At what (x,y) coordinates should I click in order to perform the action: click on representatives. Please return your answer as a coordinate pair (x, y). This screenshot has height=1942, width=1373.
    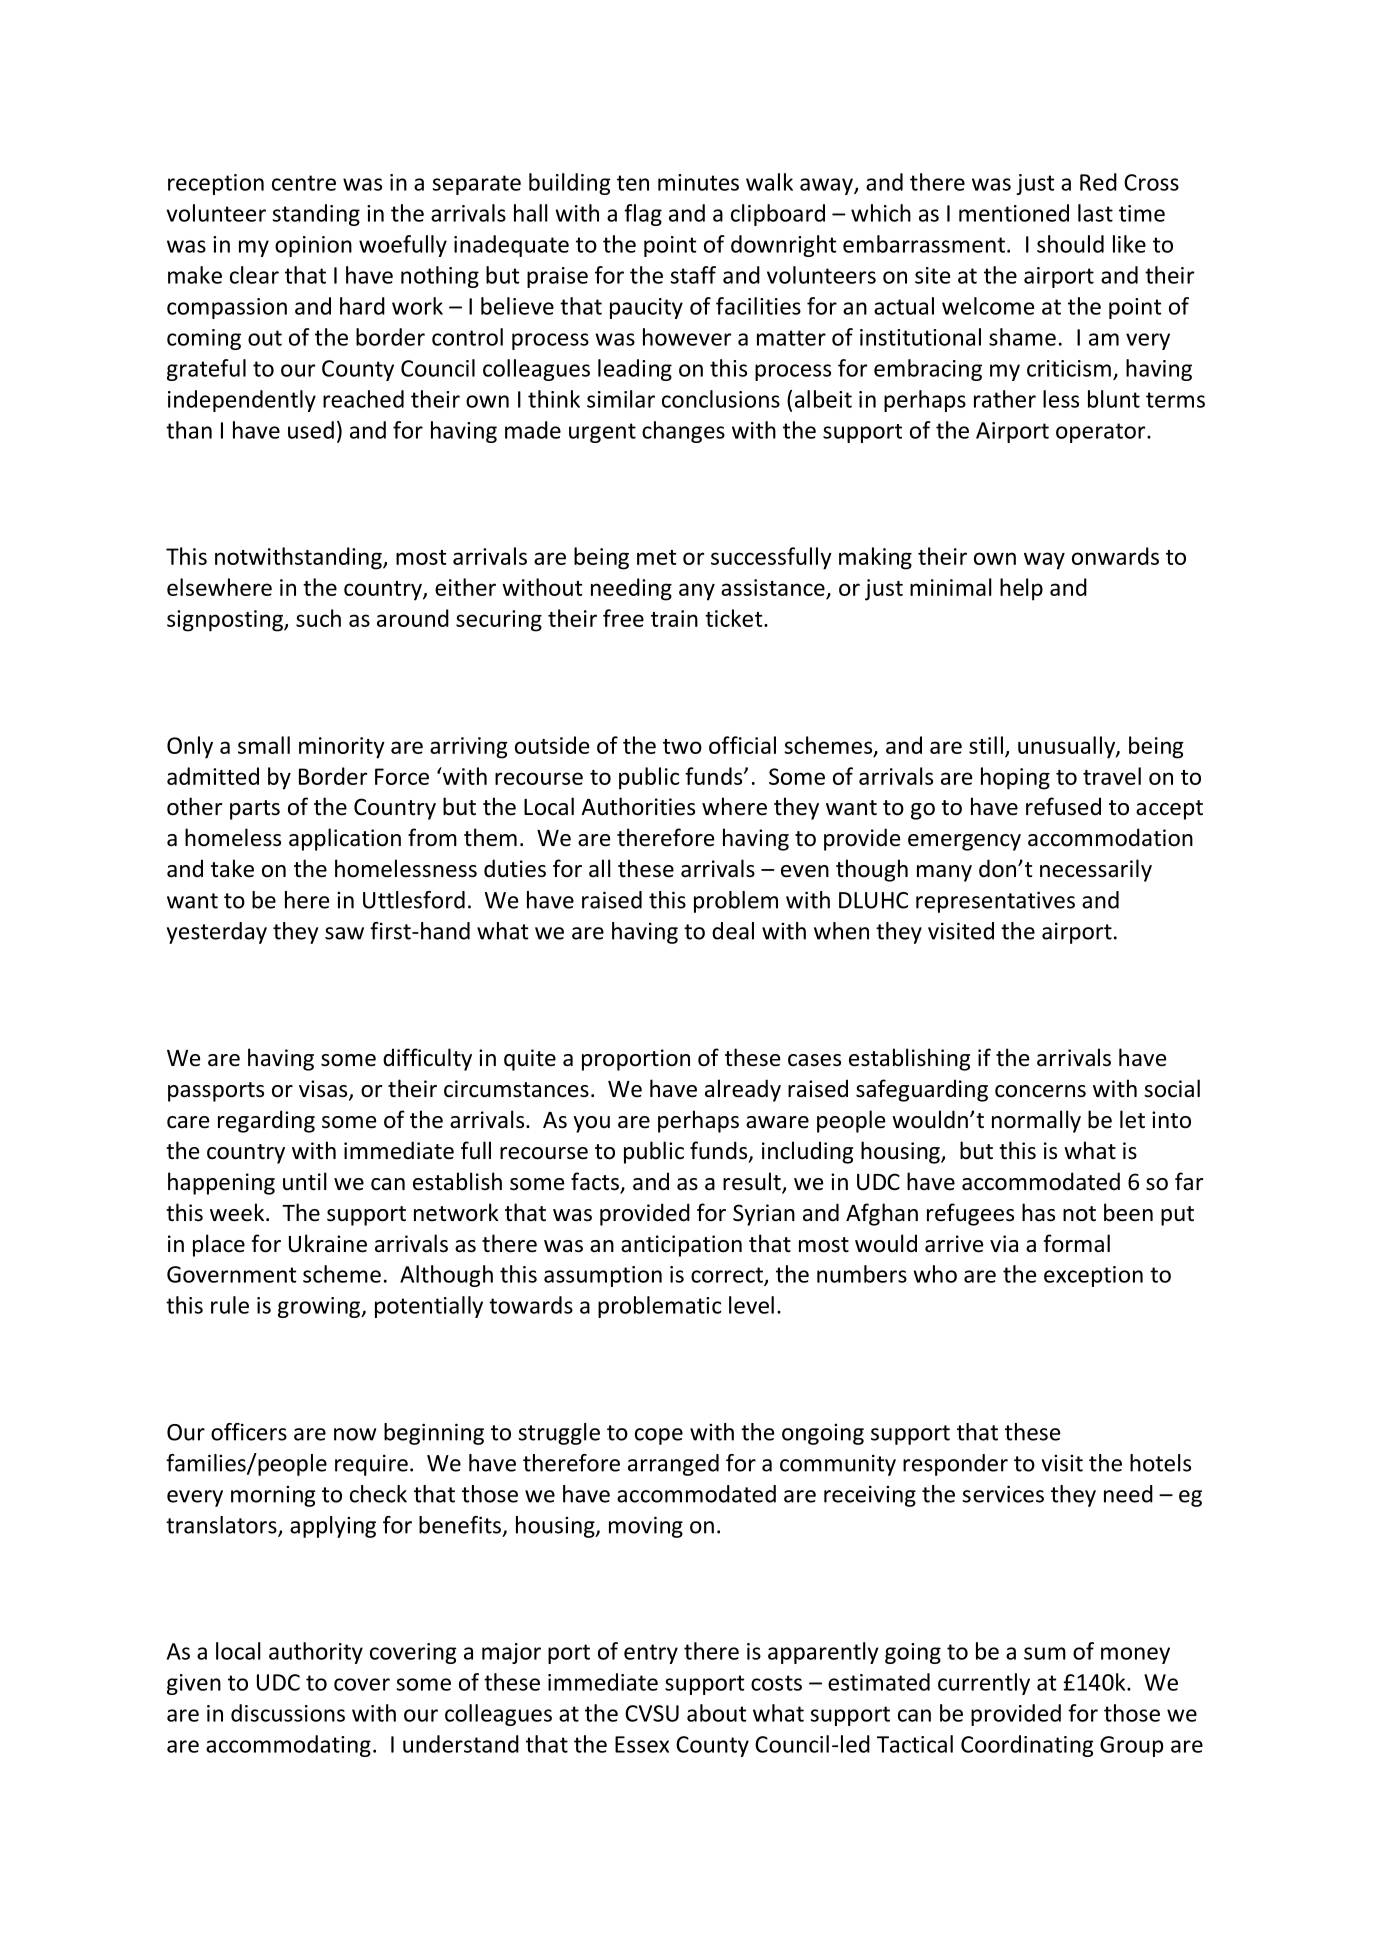
    Looking at the image, I should click on (995, 902).
